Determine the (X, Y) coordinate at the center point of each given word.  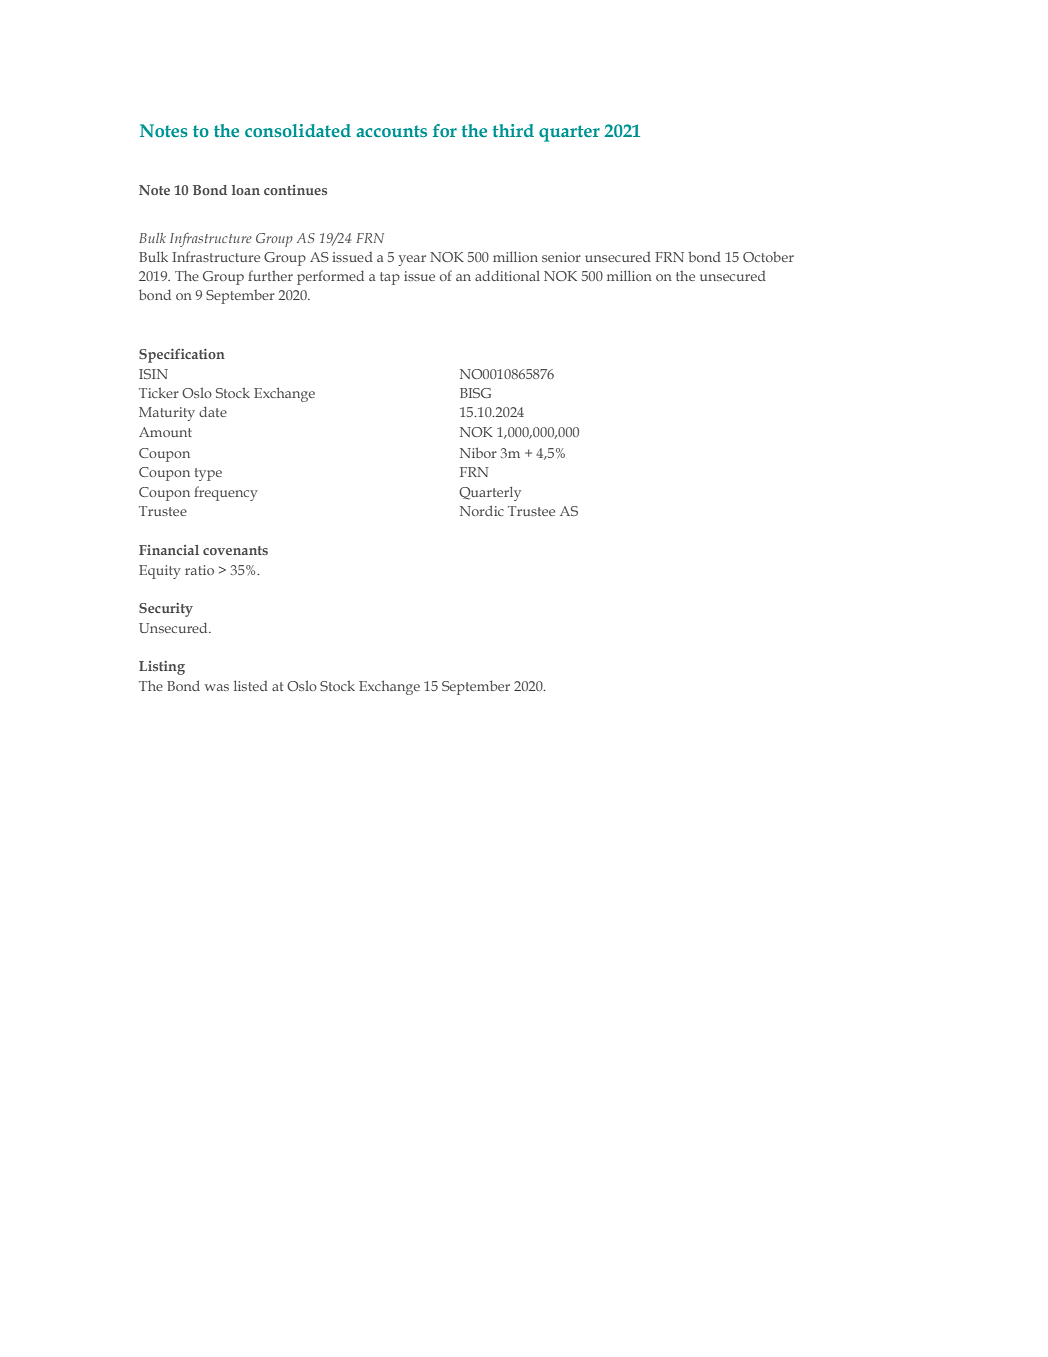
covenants (235, 550)
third (513, 130)
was (217, 687)
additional (507, 275)
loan (246, 190)
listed (251, 685)
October (768, 257)
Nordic (482, 510)
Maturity (167, 414)
